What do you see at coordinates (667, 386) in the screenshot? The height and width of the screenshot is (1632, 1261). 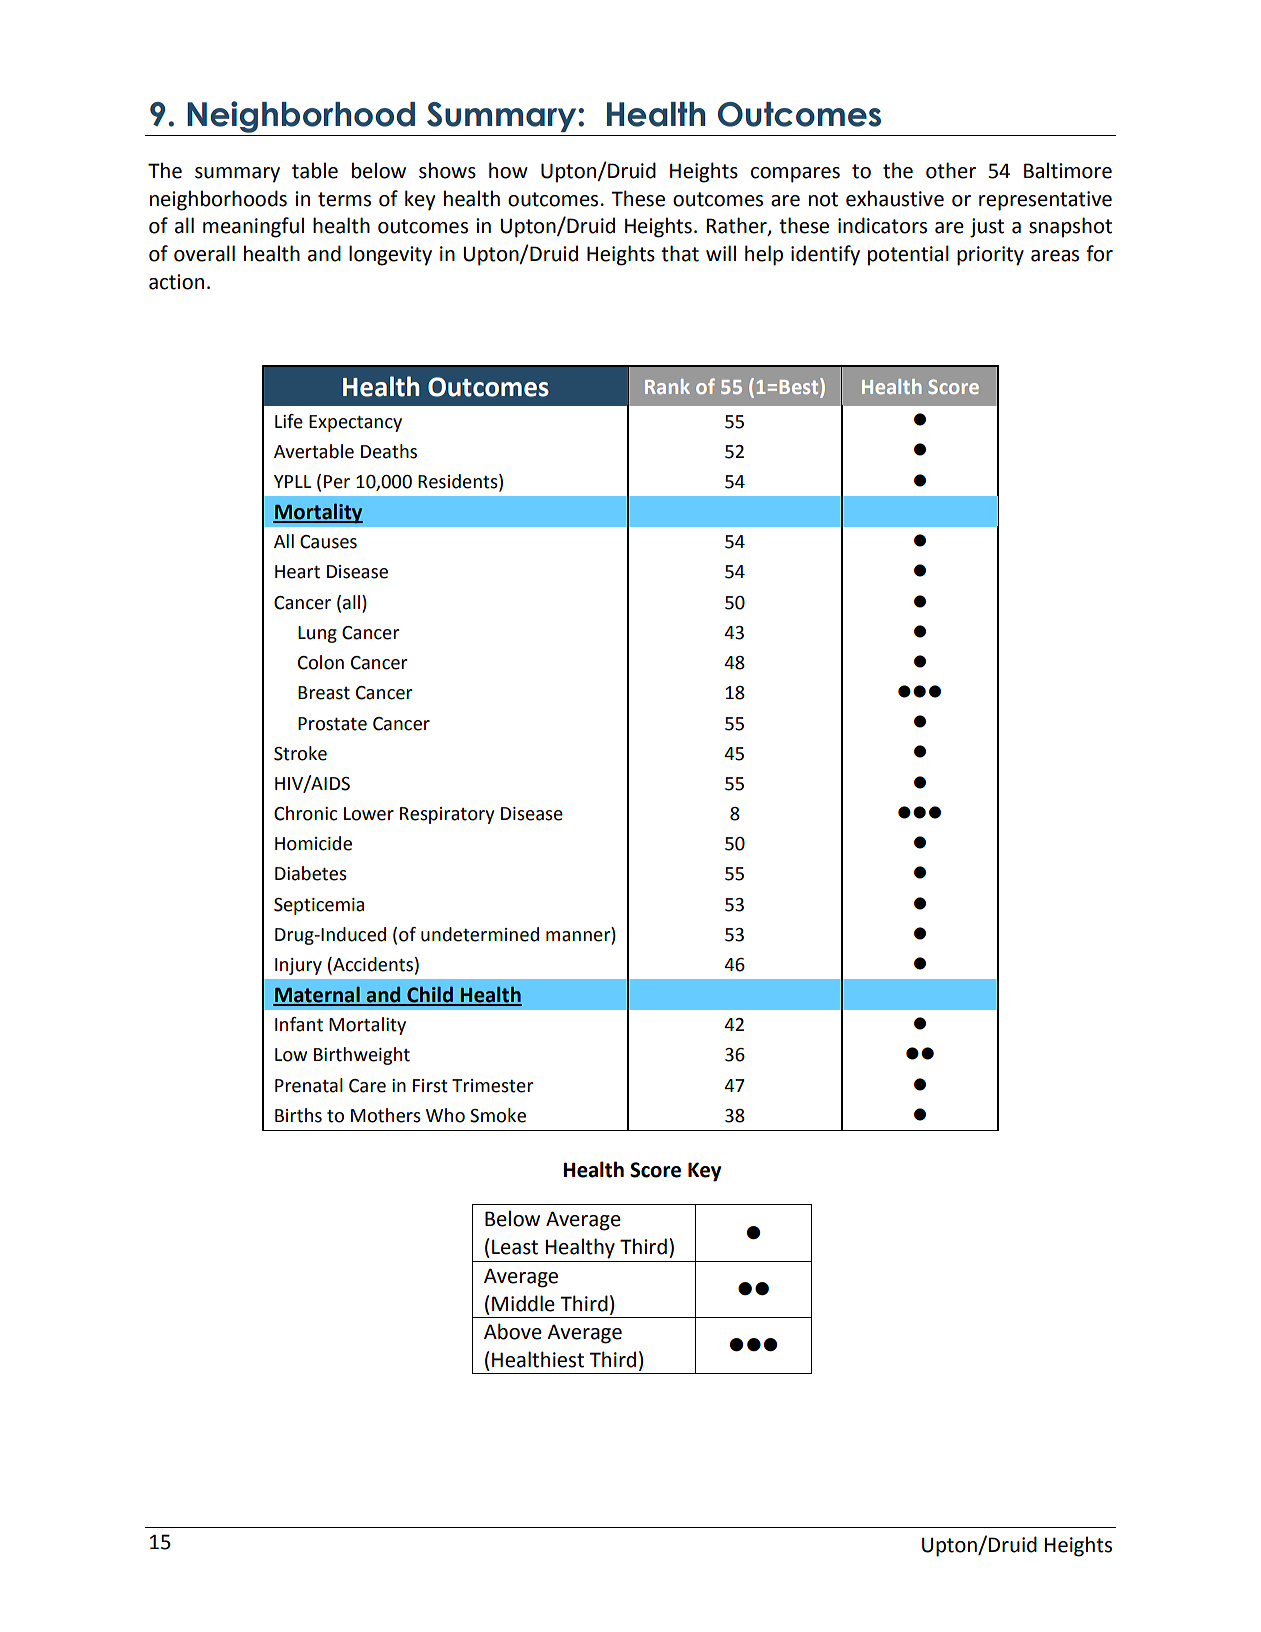 I see `Rank` at bounding box center [667, 386].
